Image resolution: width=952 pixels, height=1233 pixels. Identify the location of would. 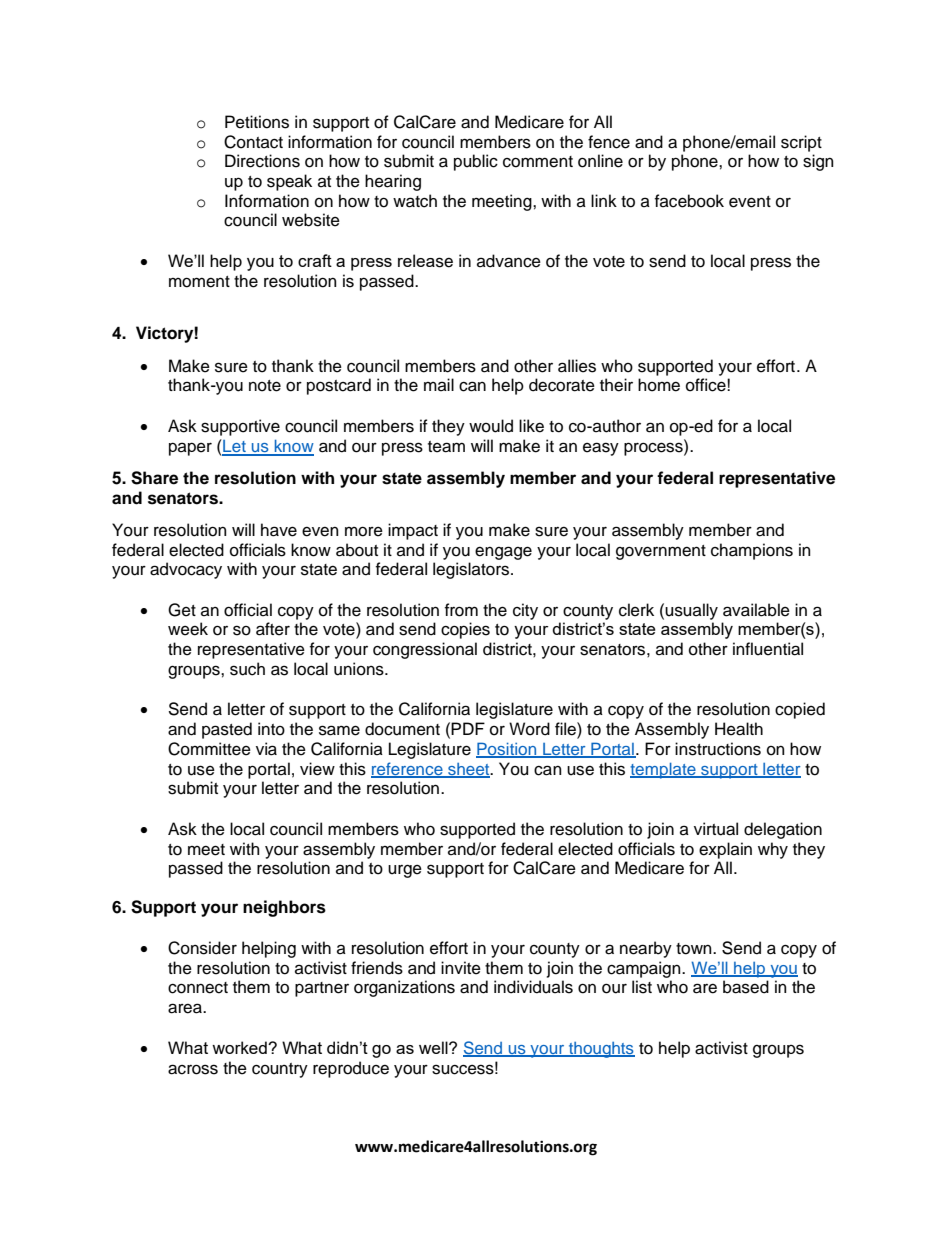
(491, 426).
